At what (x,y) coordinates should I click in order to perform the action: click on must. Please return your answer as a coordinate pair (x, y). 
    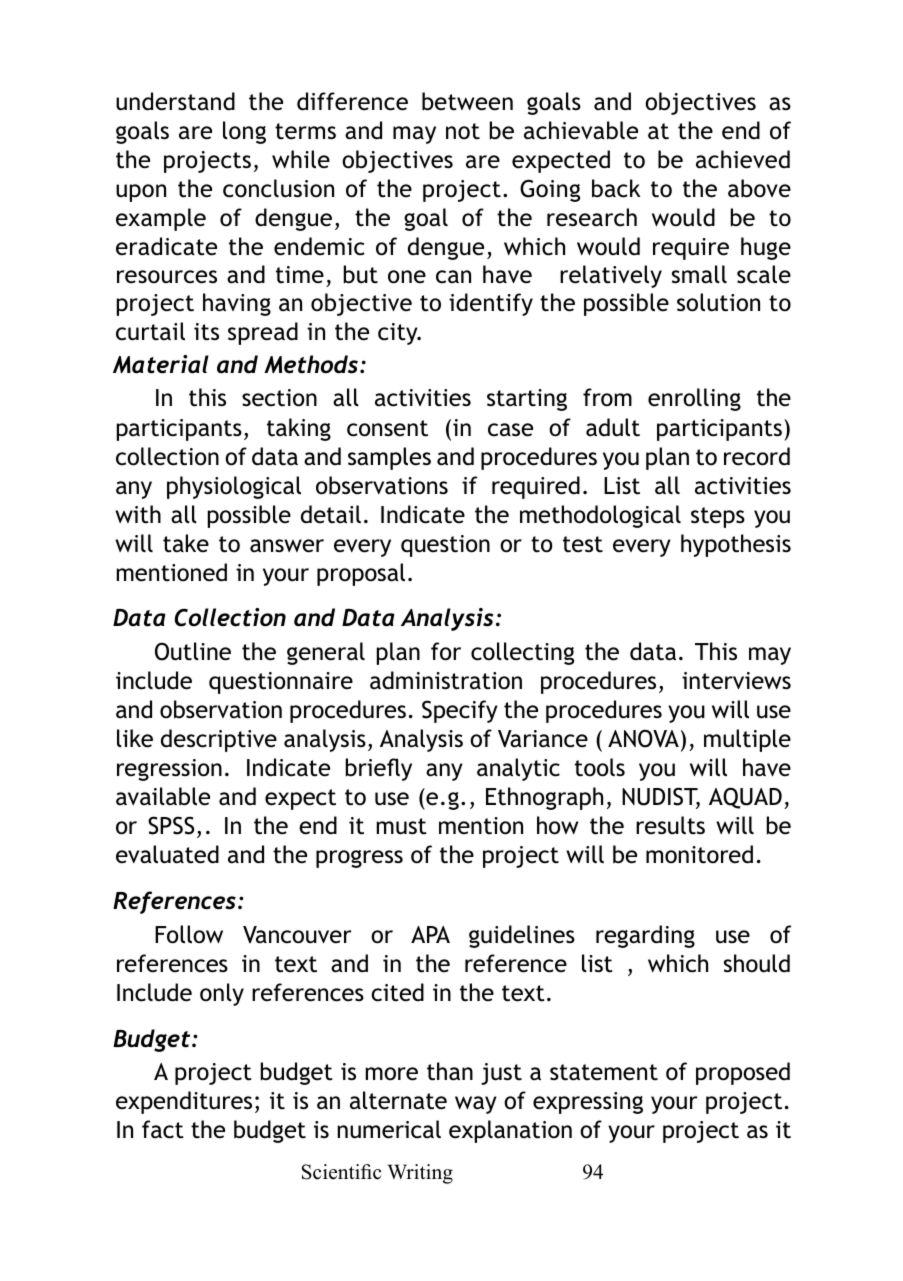
    Looking at the image, I should click on (402, 826).
